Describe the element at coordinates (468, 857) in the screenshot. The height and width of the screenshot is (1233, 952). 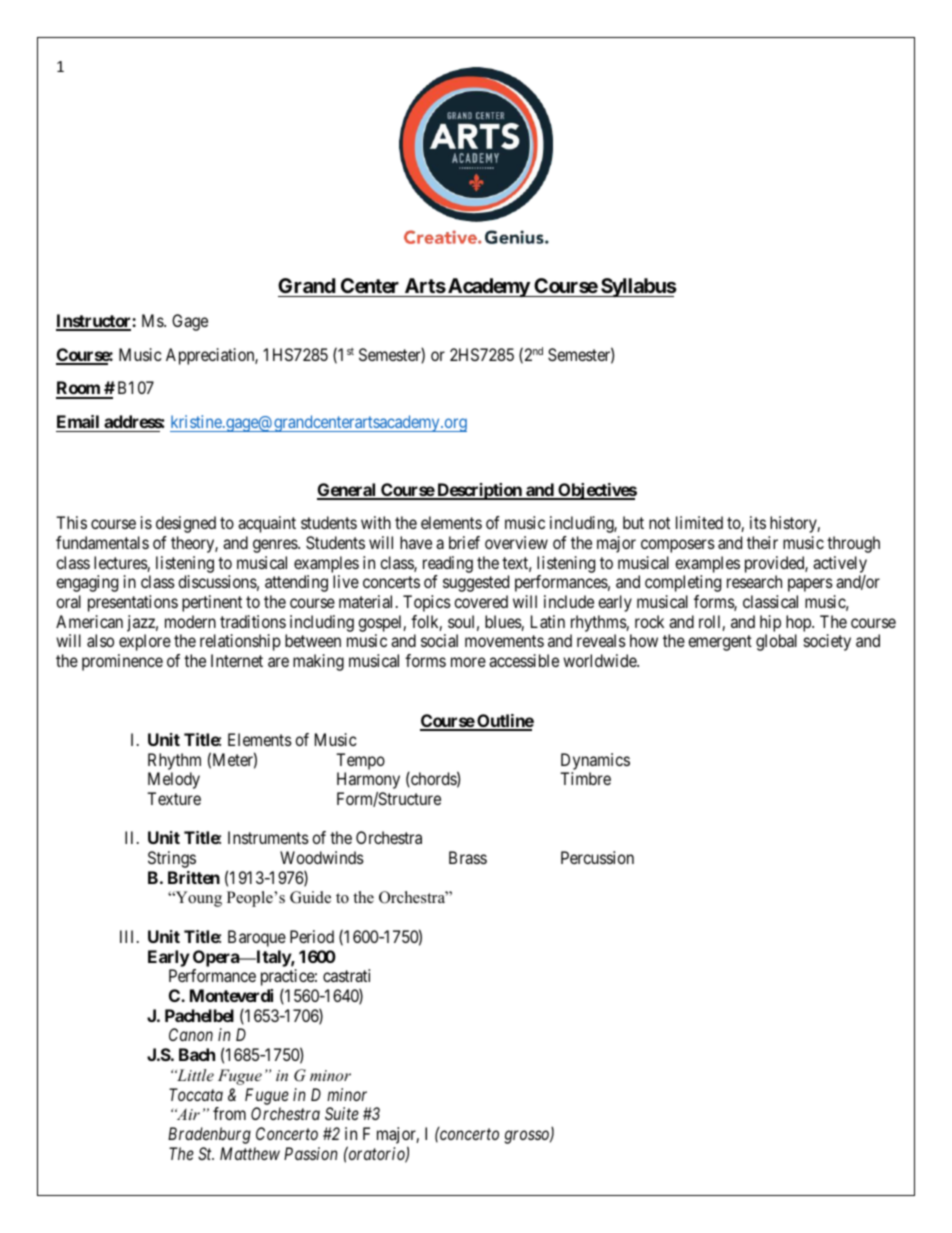
I see `Brass` at that location.
